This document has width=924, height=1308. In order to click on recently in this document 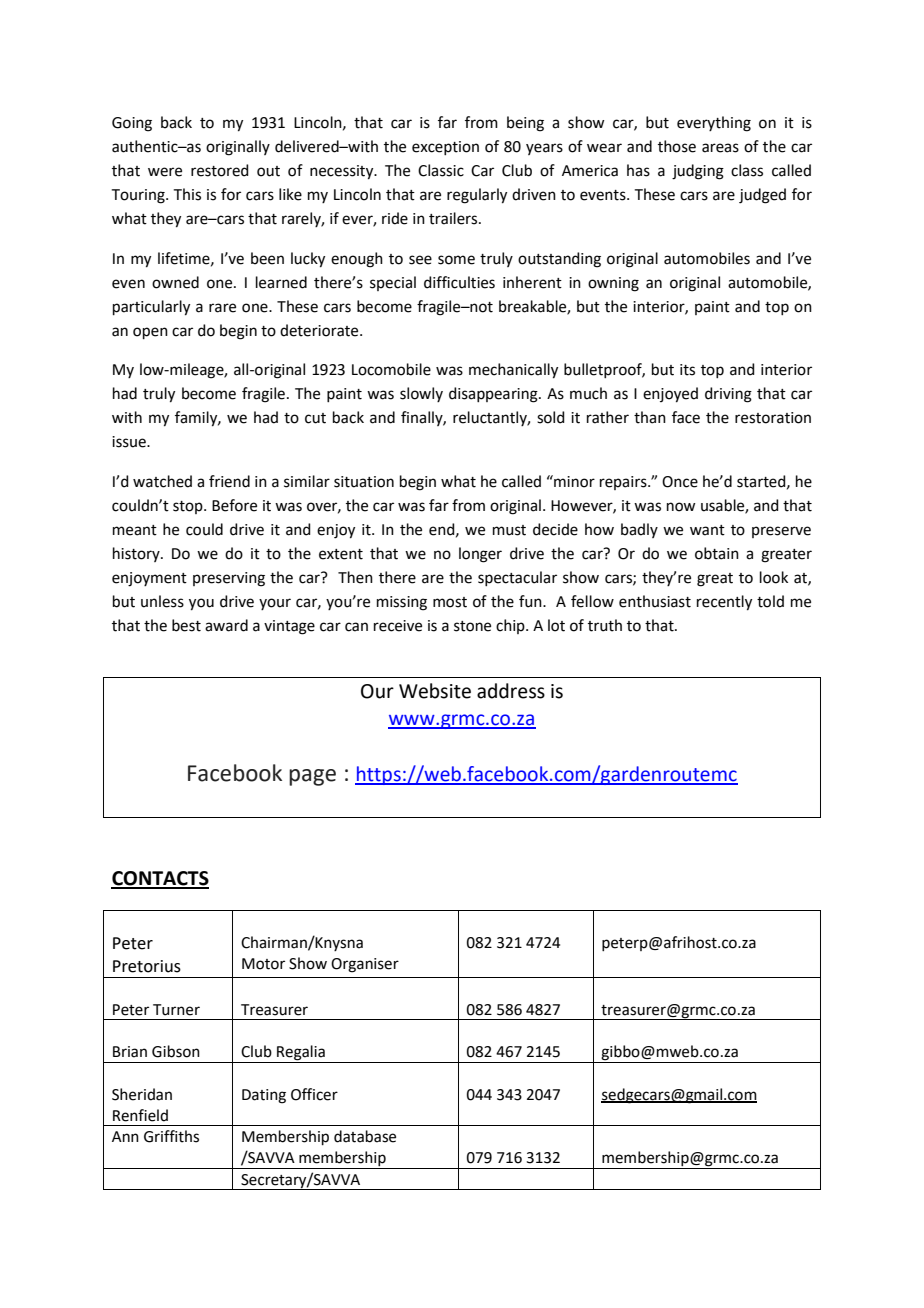, I will do `click(724, 603)`.
